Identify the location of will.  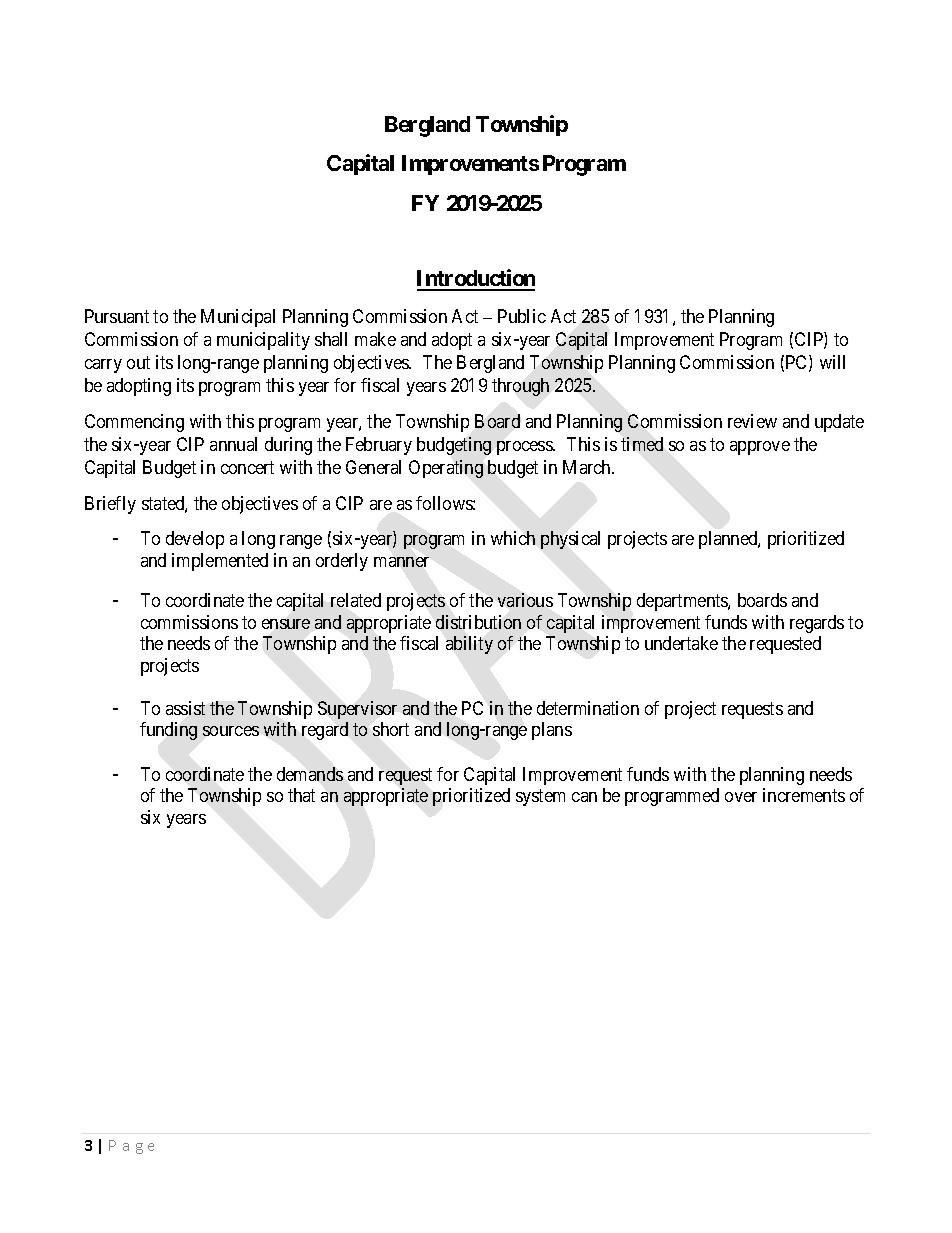
(832, 362).
